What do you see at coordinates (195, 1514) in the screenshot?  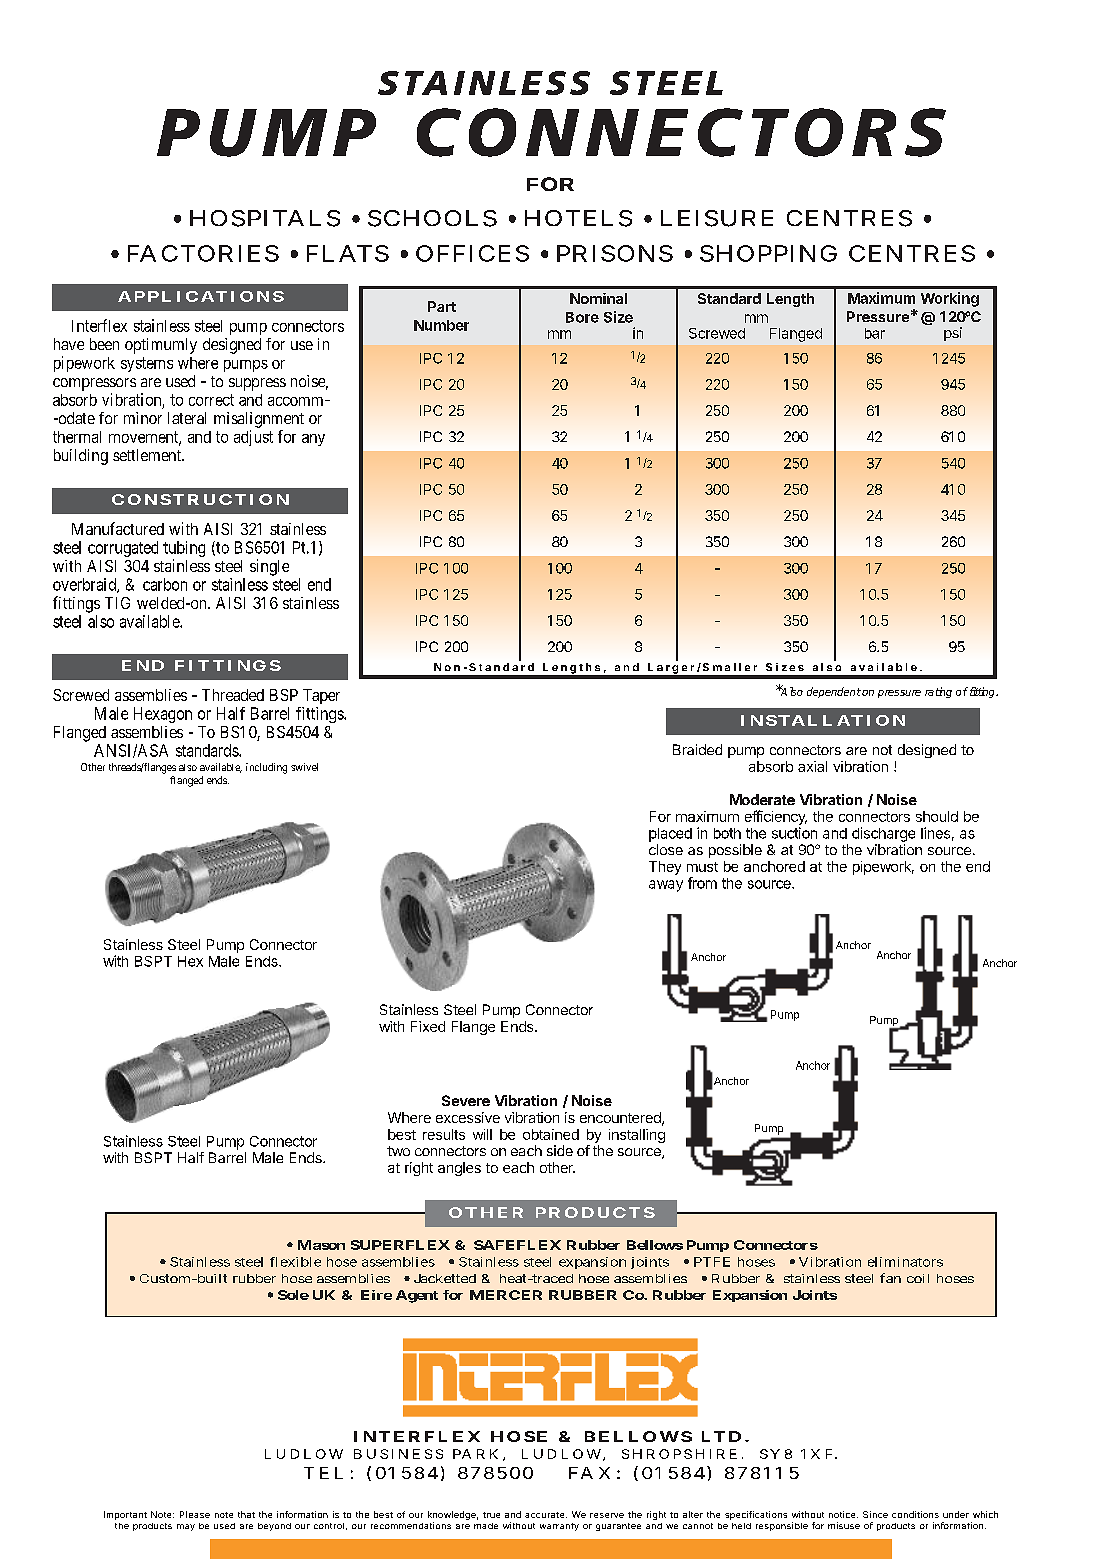 I see `Please` at bounding box center [195, 1514].
